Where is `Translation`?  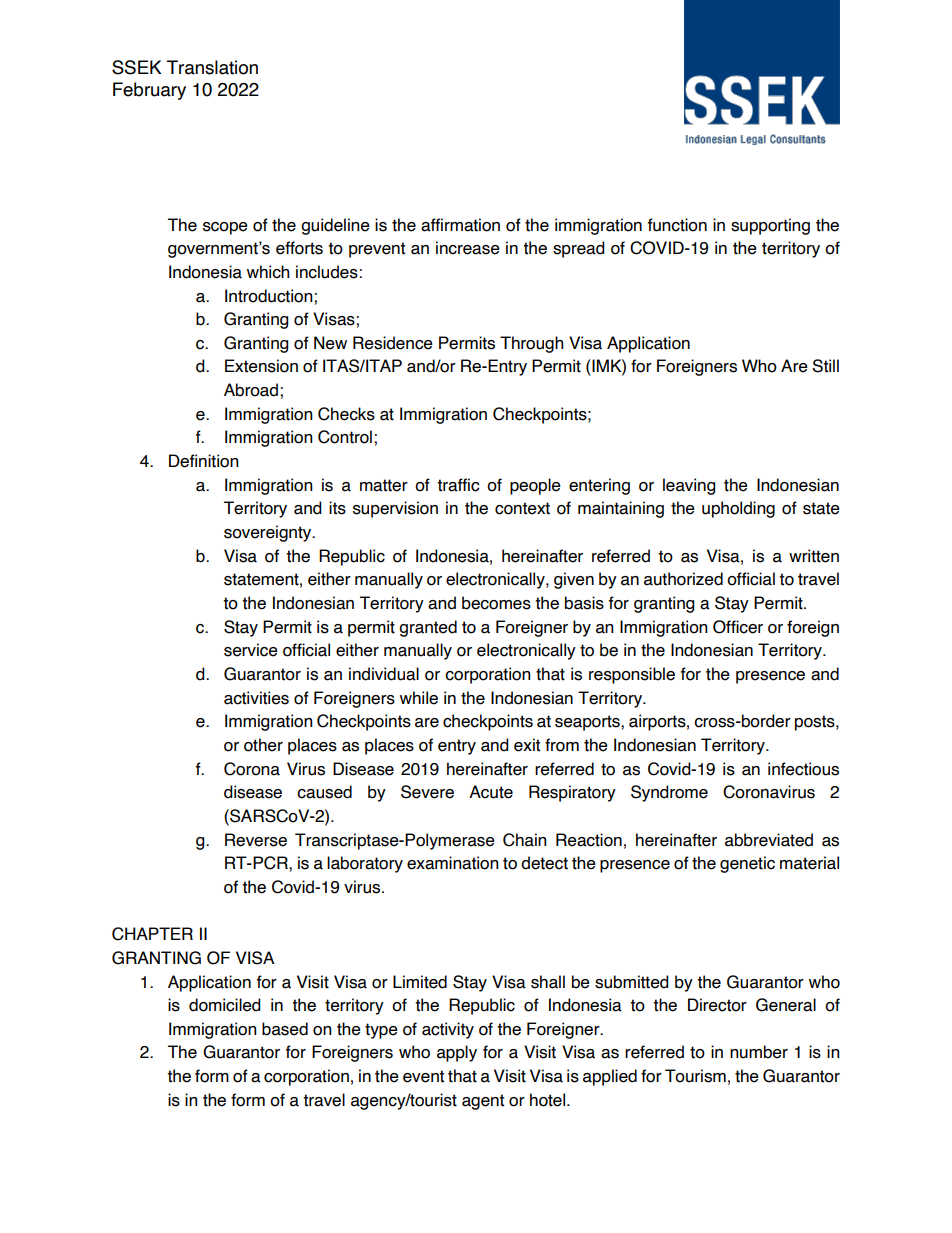 Translation is located at coordinates (212, 67).
